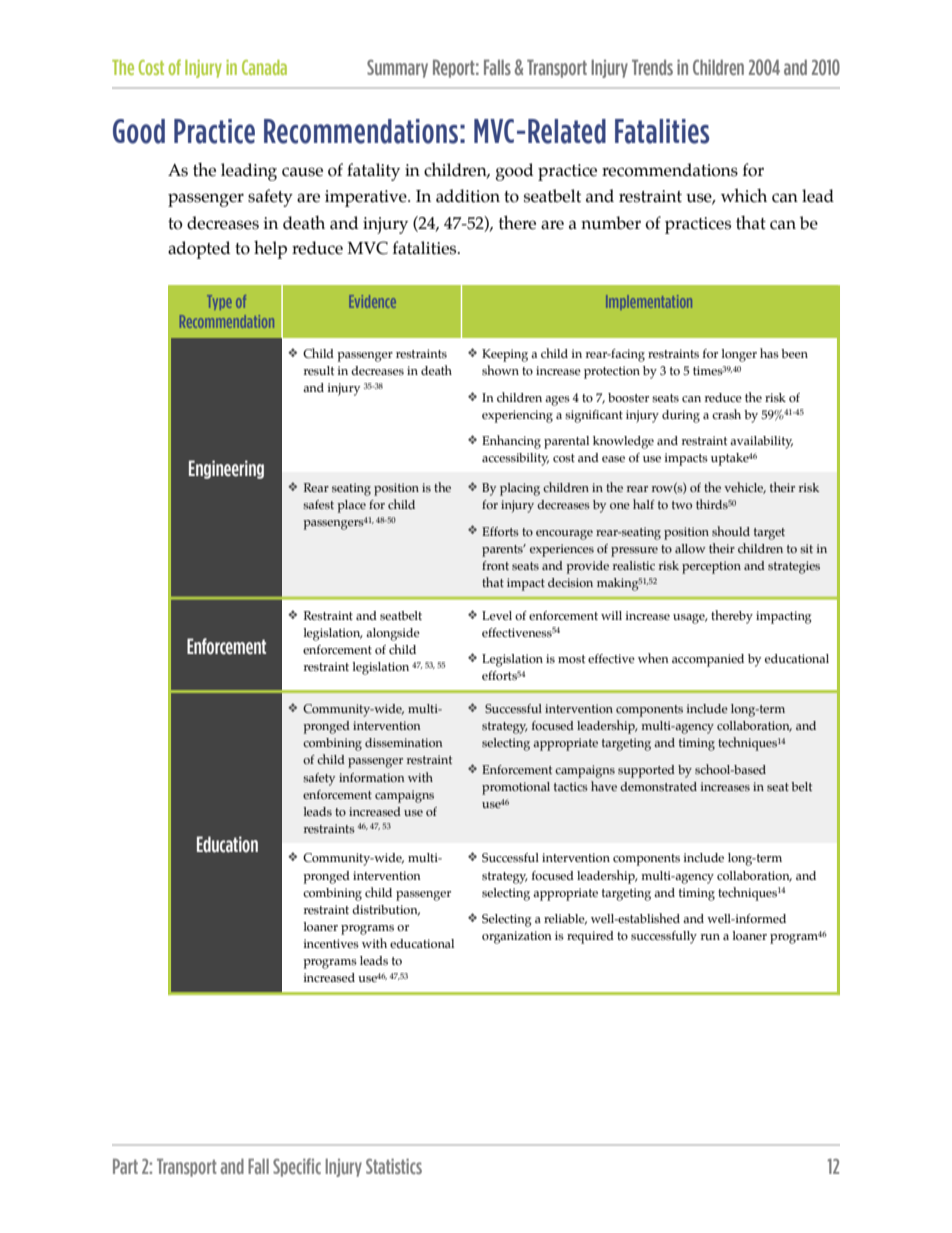 Image resolution: width=952 pixels, height=1233 pixels. What do you see at coordinates (394, 1166) in the page?
I see `Statistics` at bounding box center [394, 1166].
